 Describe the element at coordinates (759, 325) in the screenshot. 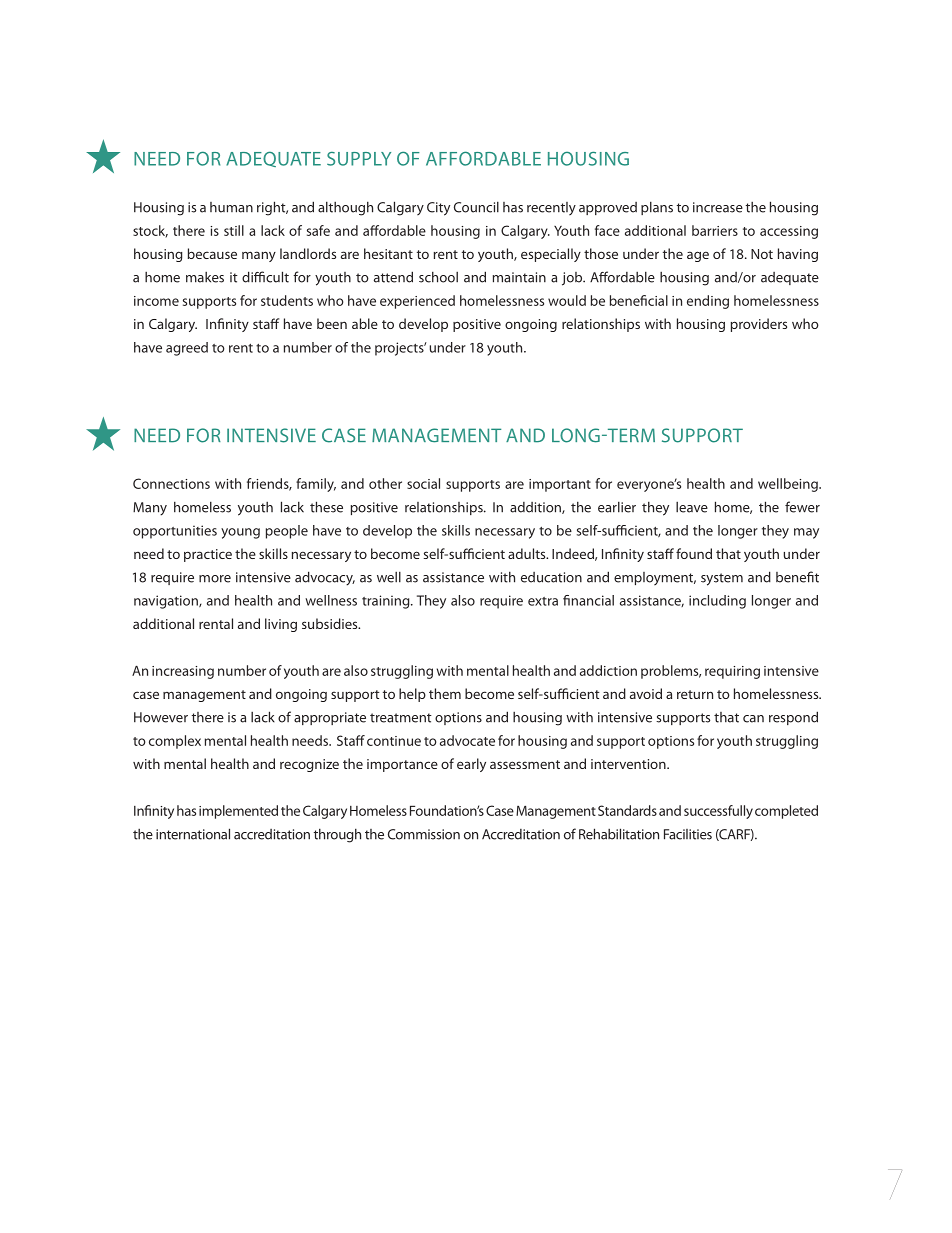

I see `providers` at that location.
